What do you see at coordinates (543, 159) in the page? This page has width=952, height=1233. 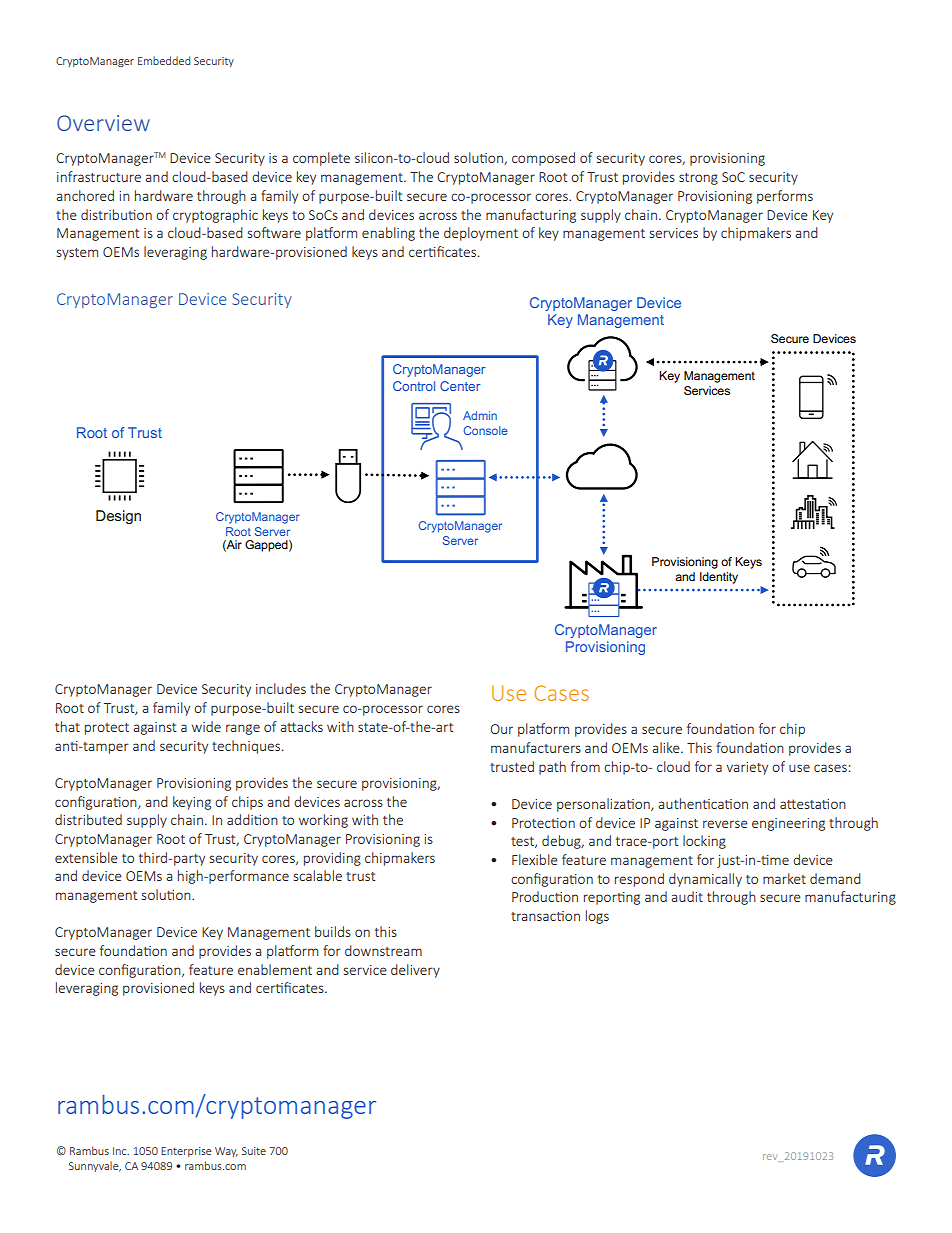 I see `composed` at bounding box center [543, 159].
